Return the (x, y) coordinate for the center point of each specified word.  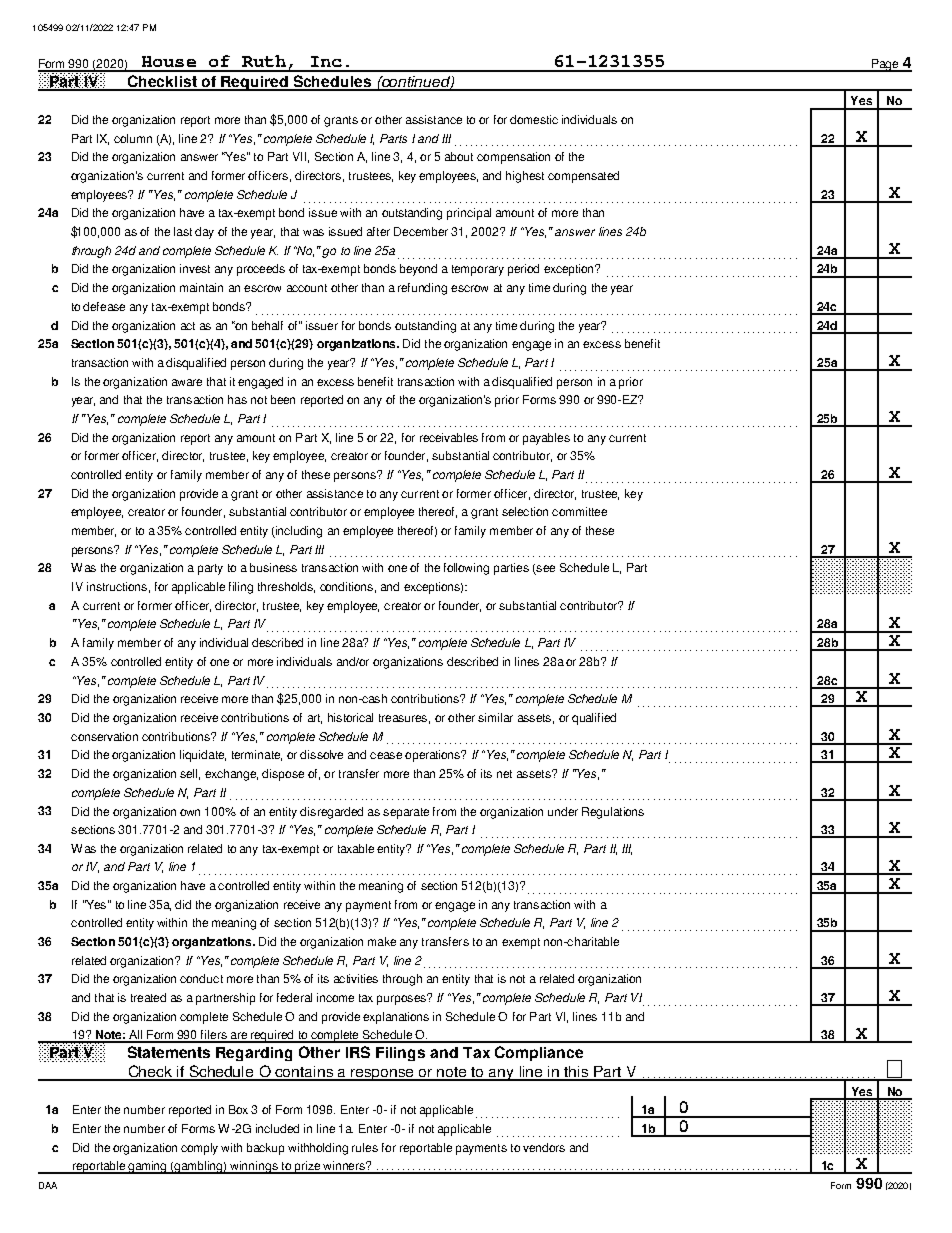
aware (187, 382)
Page (885, 65)
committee (579, 511)
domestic (534, 119)
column (133, 138)
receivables (449, 437)
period (523, 270)
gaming (147, 1167)
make (382, 941)
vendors (544, 1147)
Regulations (613, 813)
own (190, 812)
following (466, 569)
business (273, 567)
